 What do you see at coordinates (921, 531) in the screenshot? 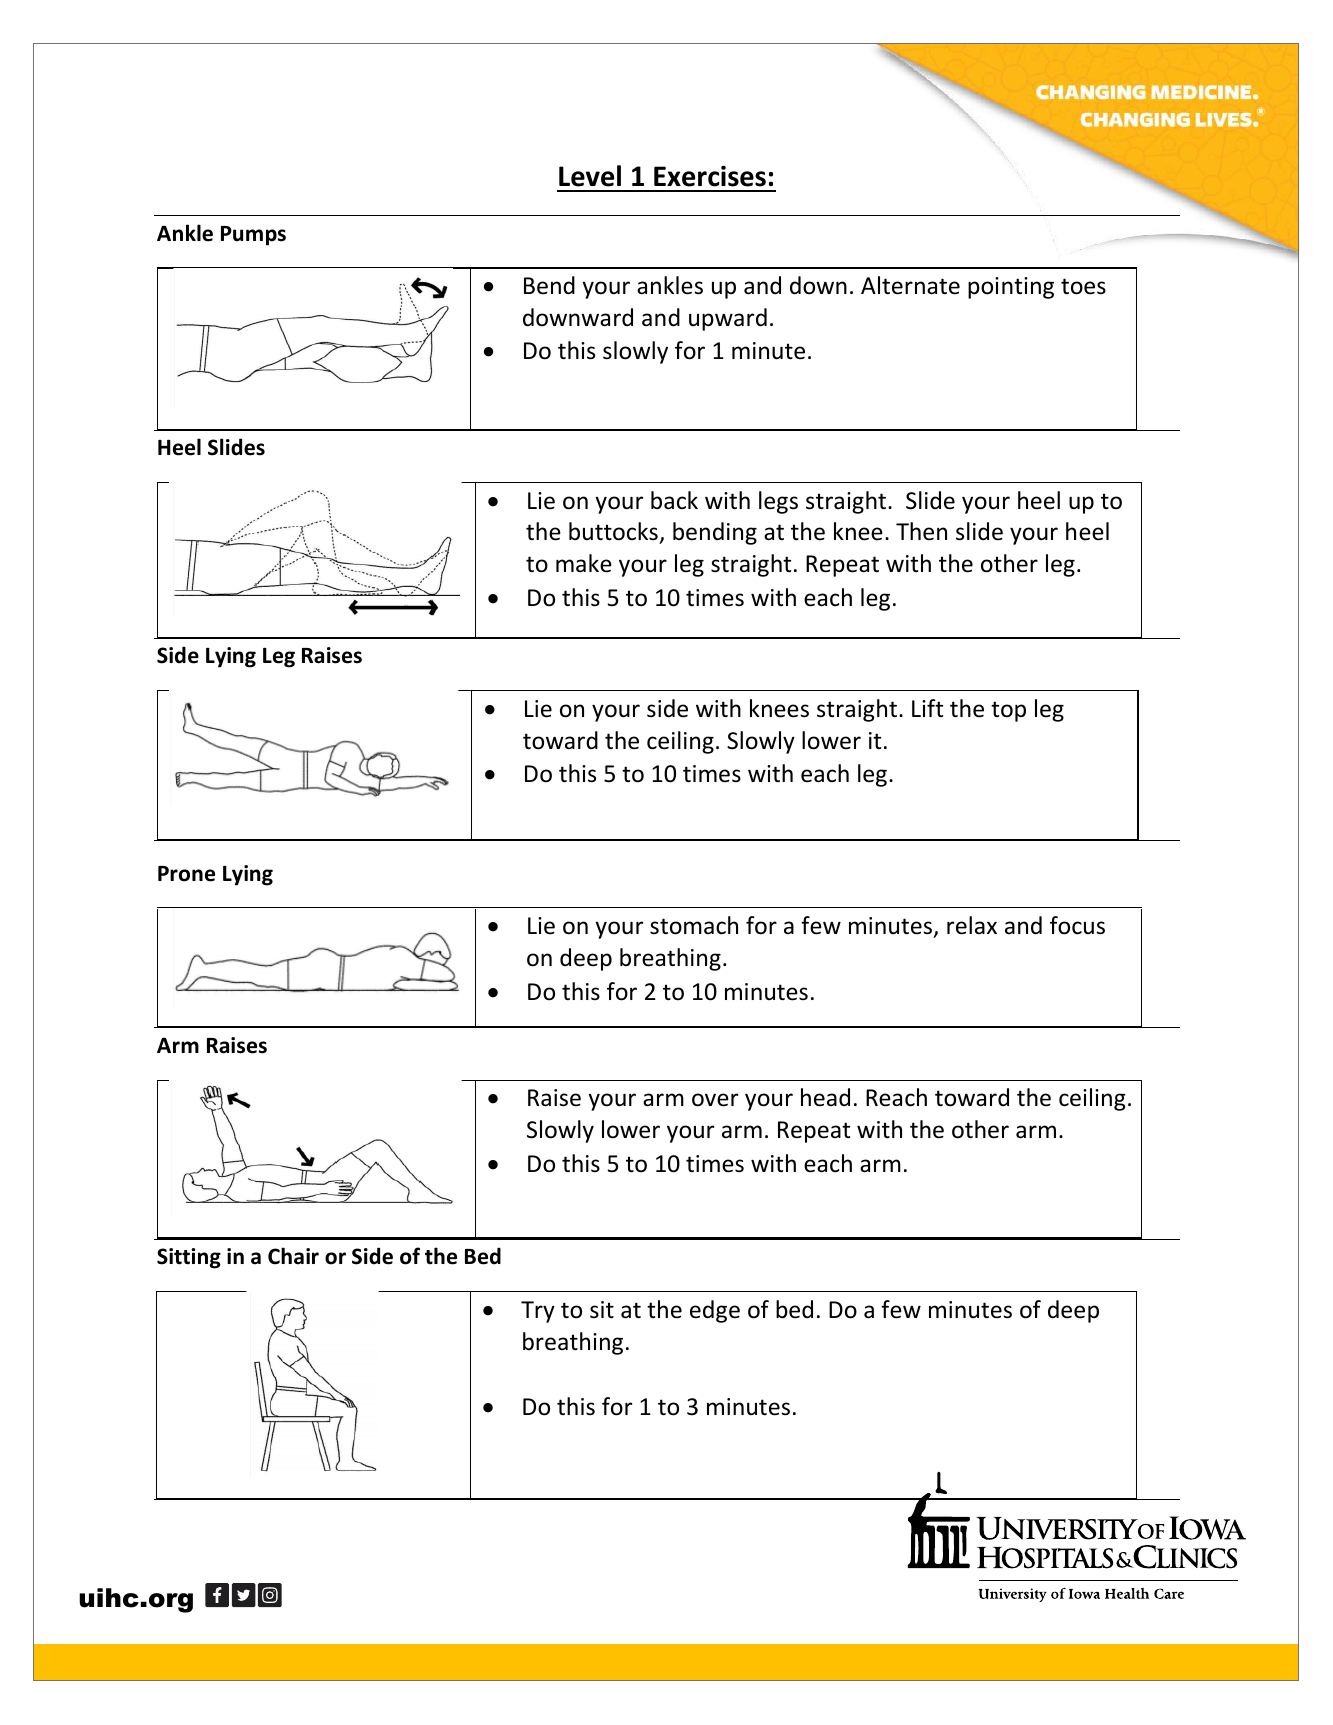
I see `Then` at bounding box center [921, 531].
